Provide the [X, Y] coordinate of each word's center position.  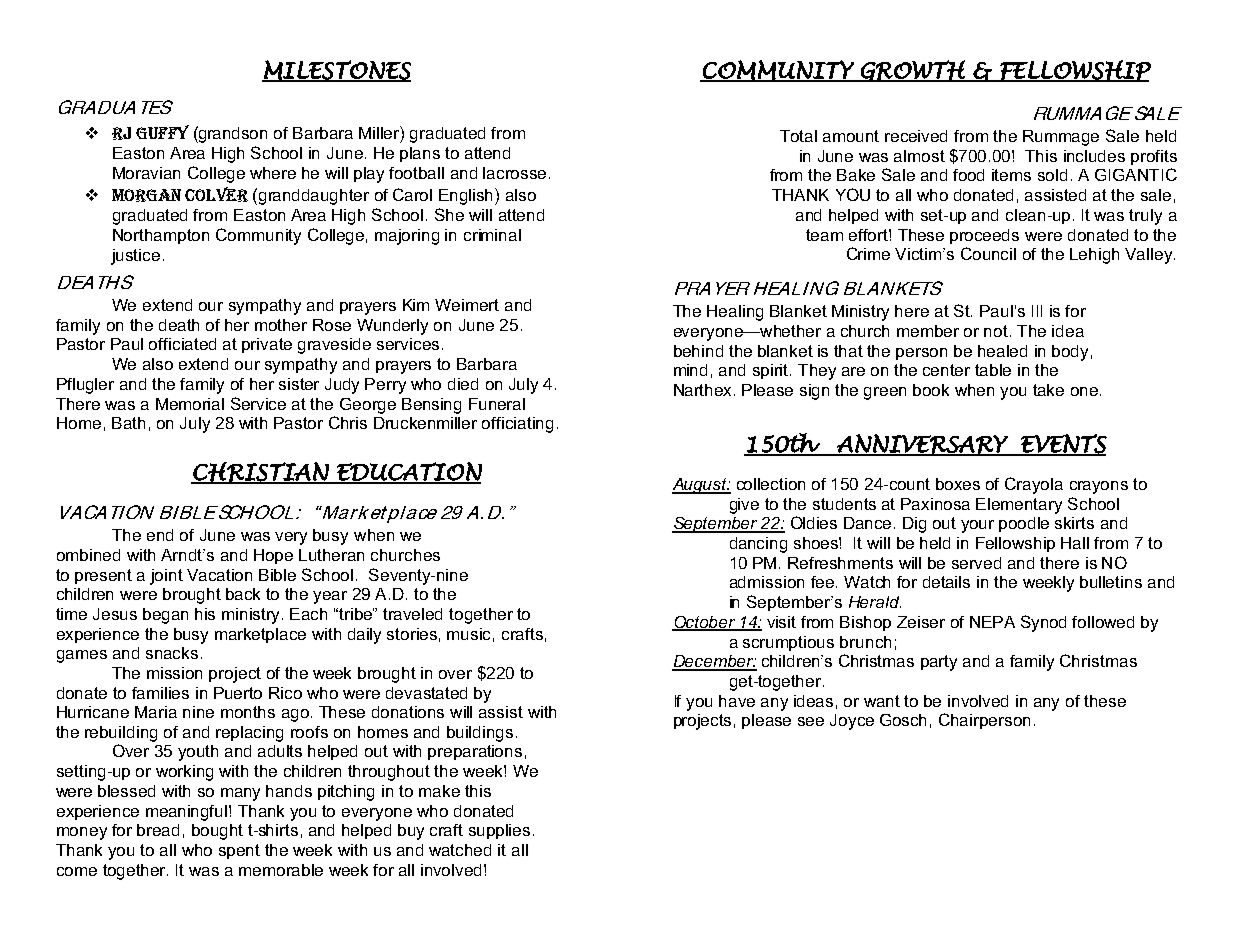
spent [239, 851]
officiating [517, 425]
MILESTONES [336, 71]
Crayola [1034, 485]
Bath [128, 423]
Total [798, 136]
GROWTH [913, 71]
